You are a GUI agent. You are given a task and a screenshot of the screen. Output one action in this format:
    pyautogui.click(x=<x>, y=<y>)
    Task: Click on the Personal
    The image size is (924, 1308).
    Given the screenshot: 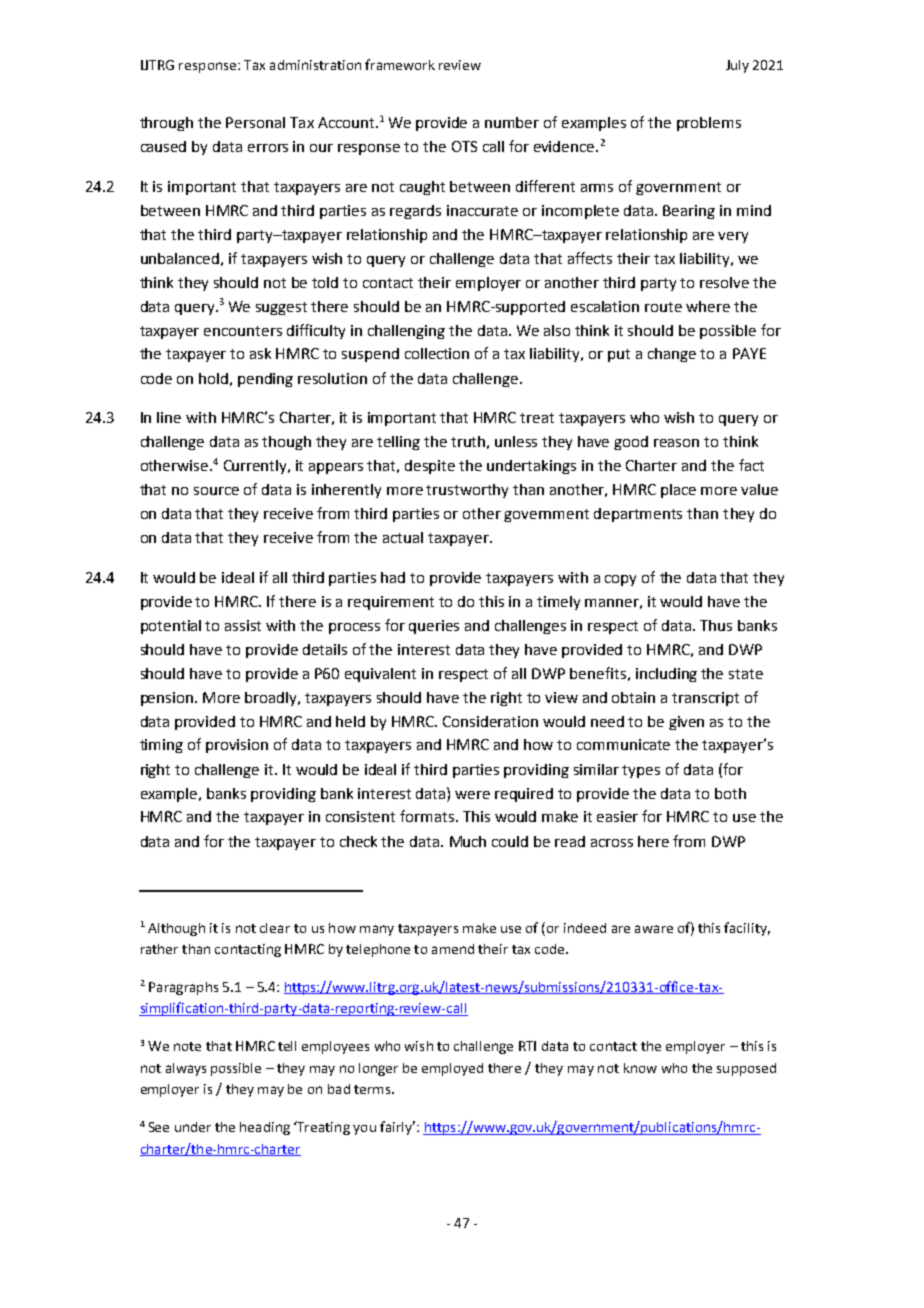 What is the action you would take?
    pyautogui.click(x=255, y=122)
